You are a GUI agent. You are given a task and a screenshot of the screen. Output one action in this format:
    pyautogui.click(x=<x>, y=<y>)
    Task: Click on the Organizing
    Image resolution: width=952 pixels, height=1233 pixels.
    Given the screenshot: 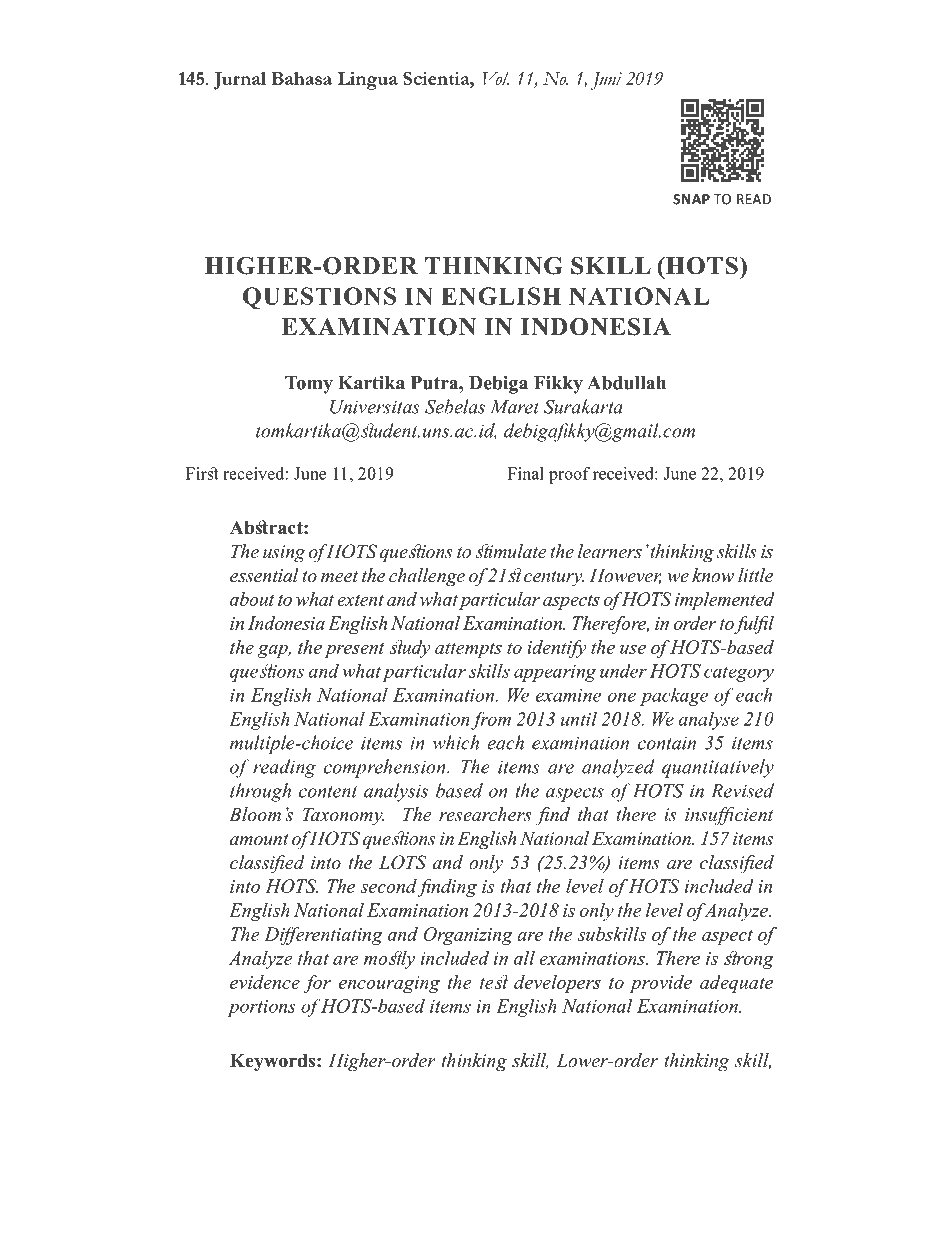 What is the action you would take?
    pyautogui.click(x=468, y=936)
